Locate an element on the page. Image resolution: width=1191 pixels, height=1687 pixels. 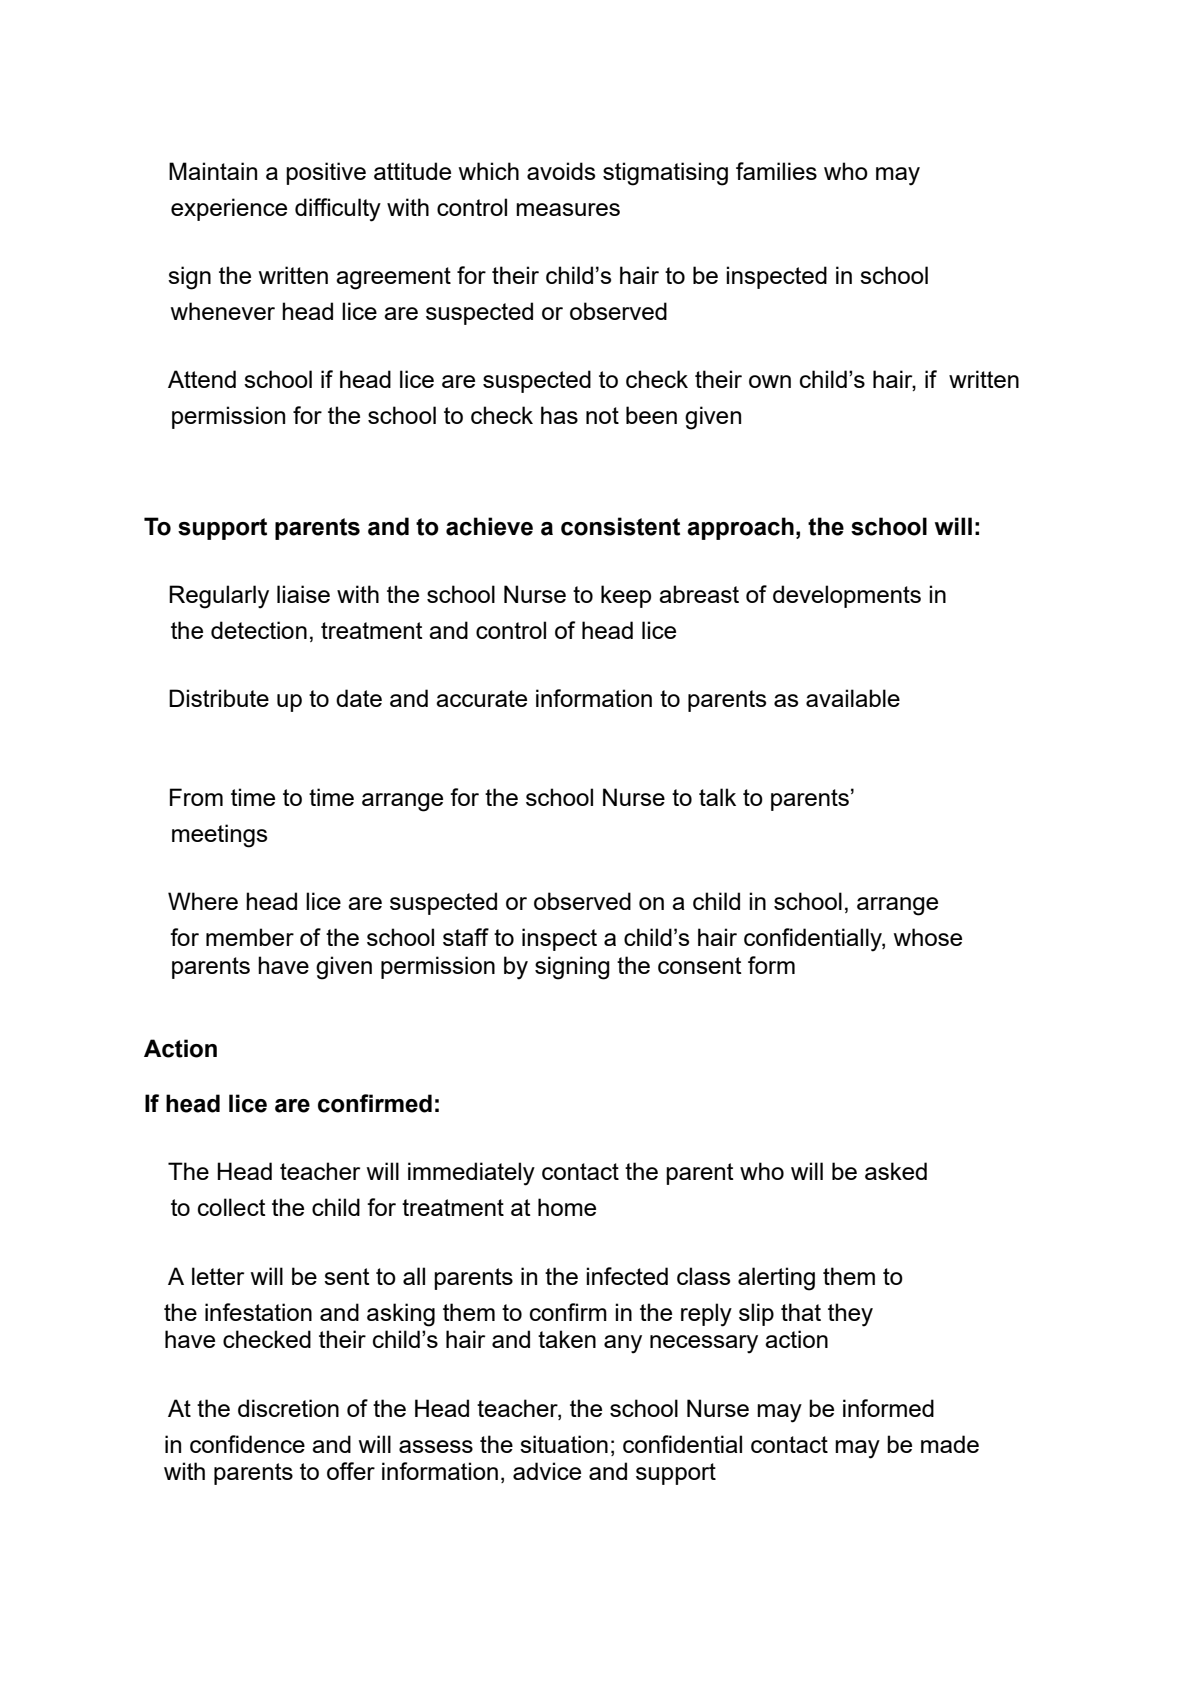
measures is located at coordinates (568, 209).
